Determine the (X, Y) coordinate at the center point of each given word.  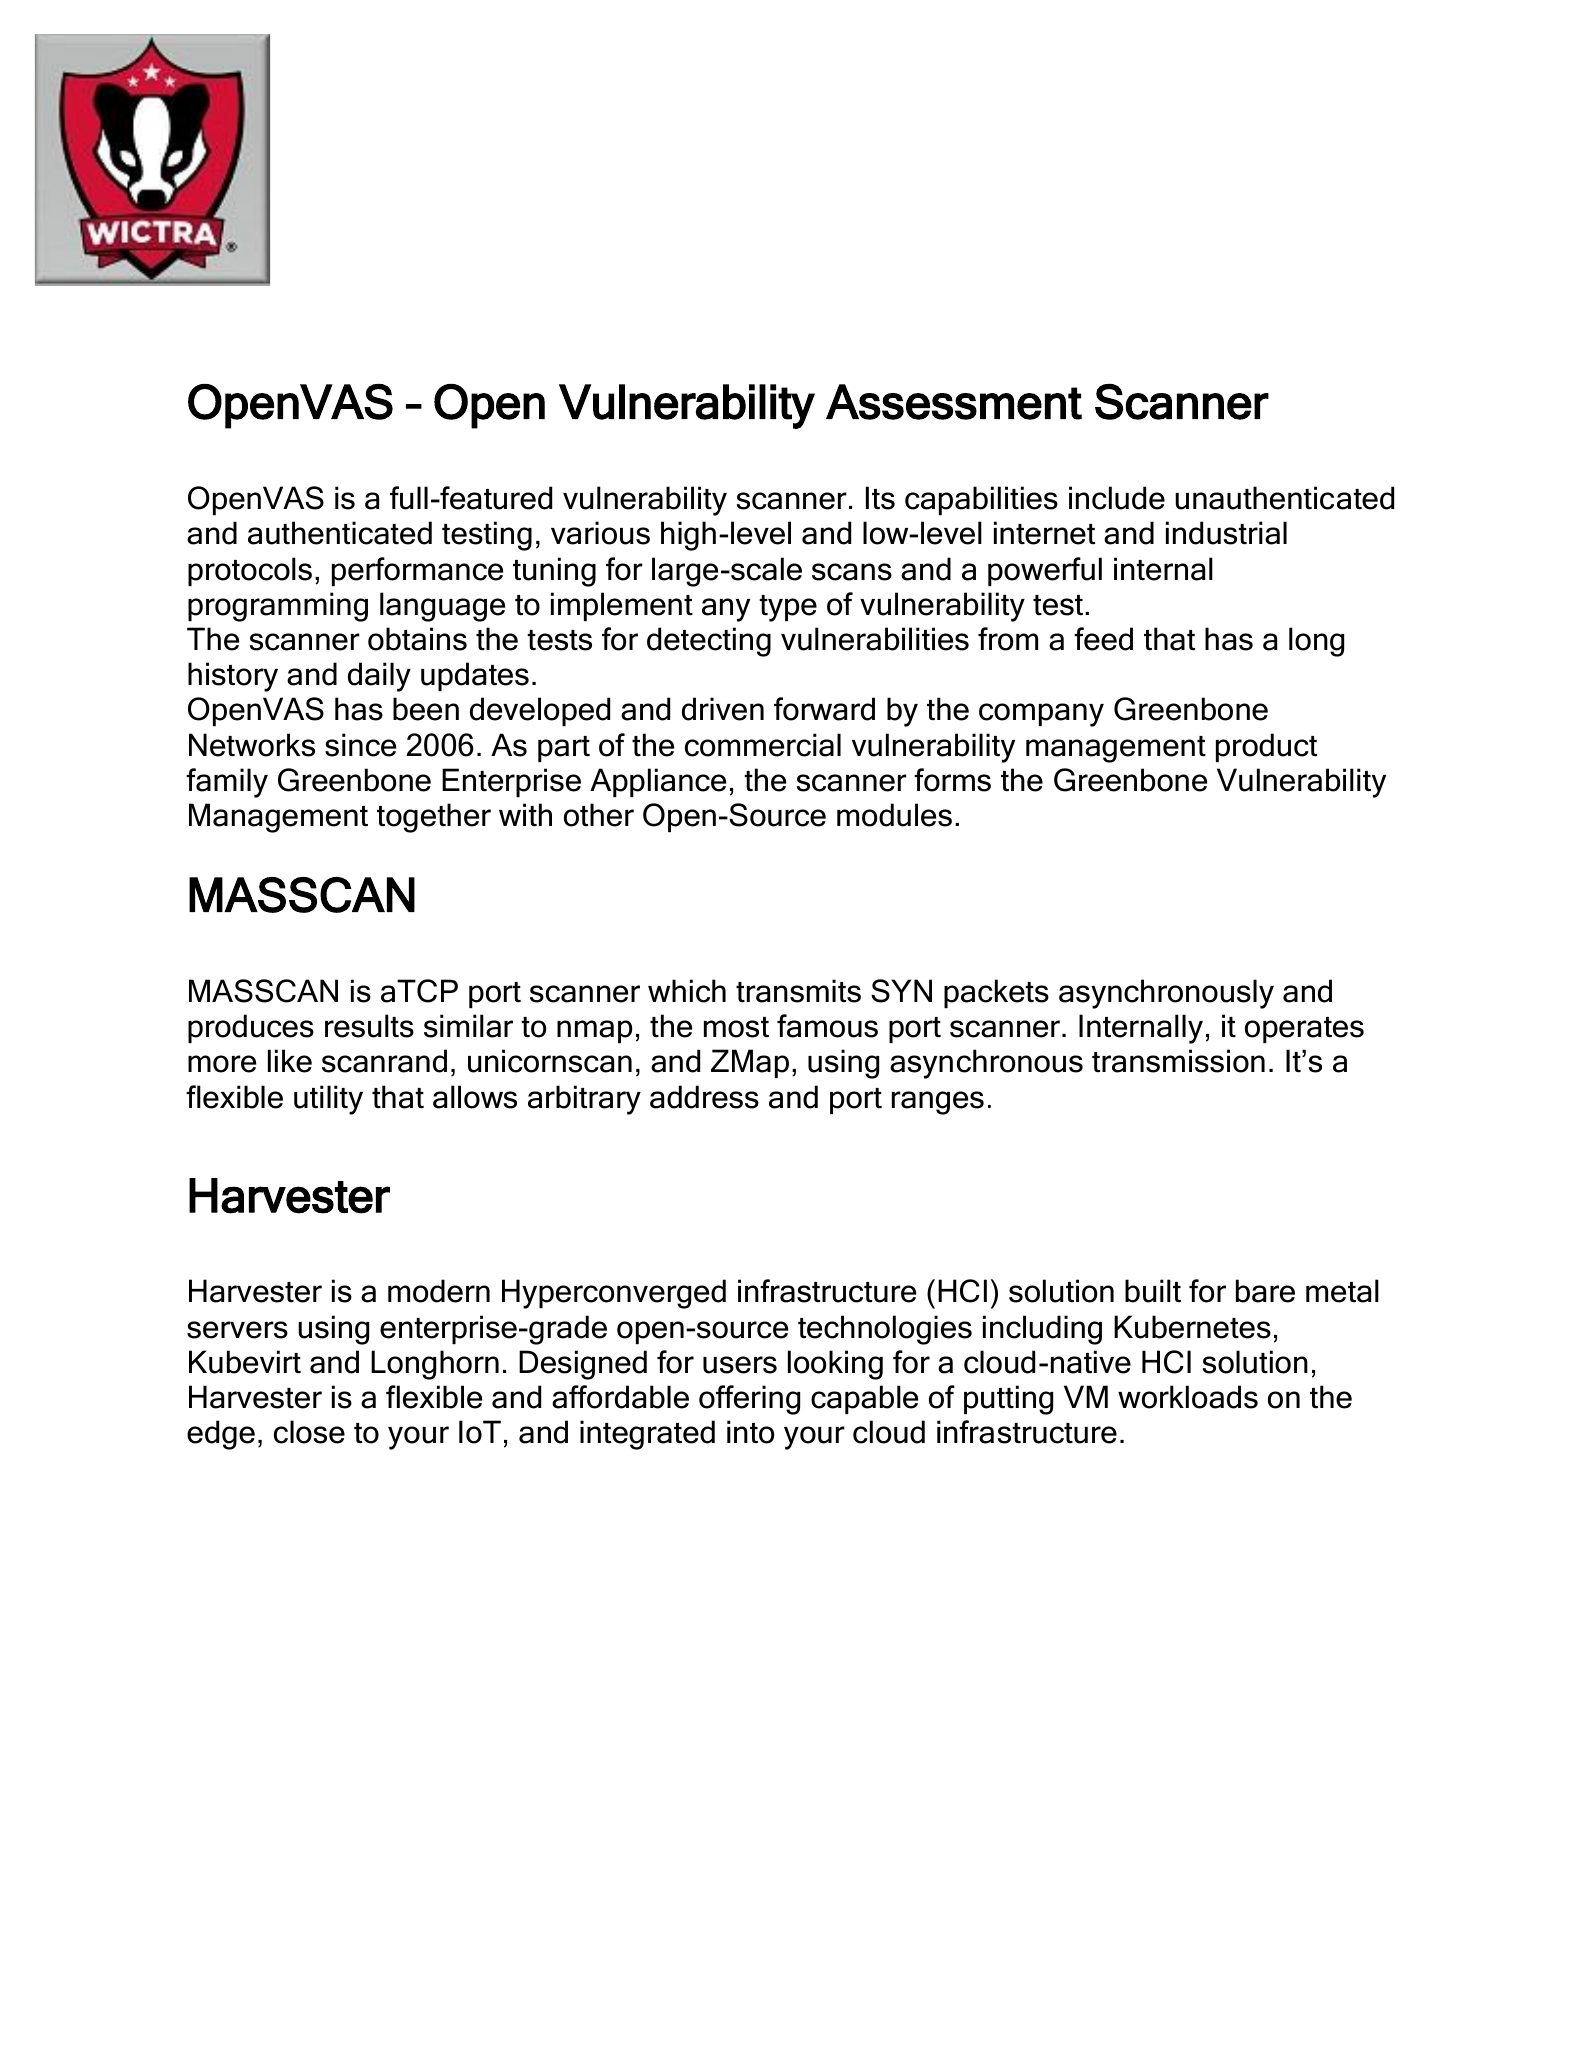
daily (379, 677)
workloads (1188, 1397)
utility (328, 1100)
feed (1103, 639)
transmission (1178, 1061)
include (1117, 498)
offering (749, 1400)
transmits (798, 991)
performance (417, 571)
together (434, 818)
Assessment (954, 402)
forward (824, 709)
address (704, 1097)
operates (1304, 1030)
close (309, 1432)
